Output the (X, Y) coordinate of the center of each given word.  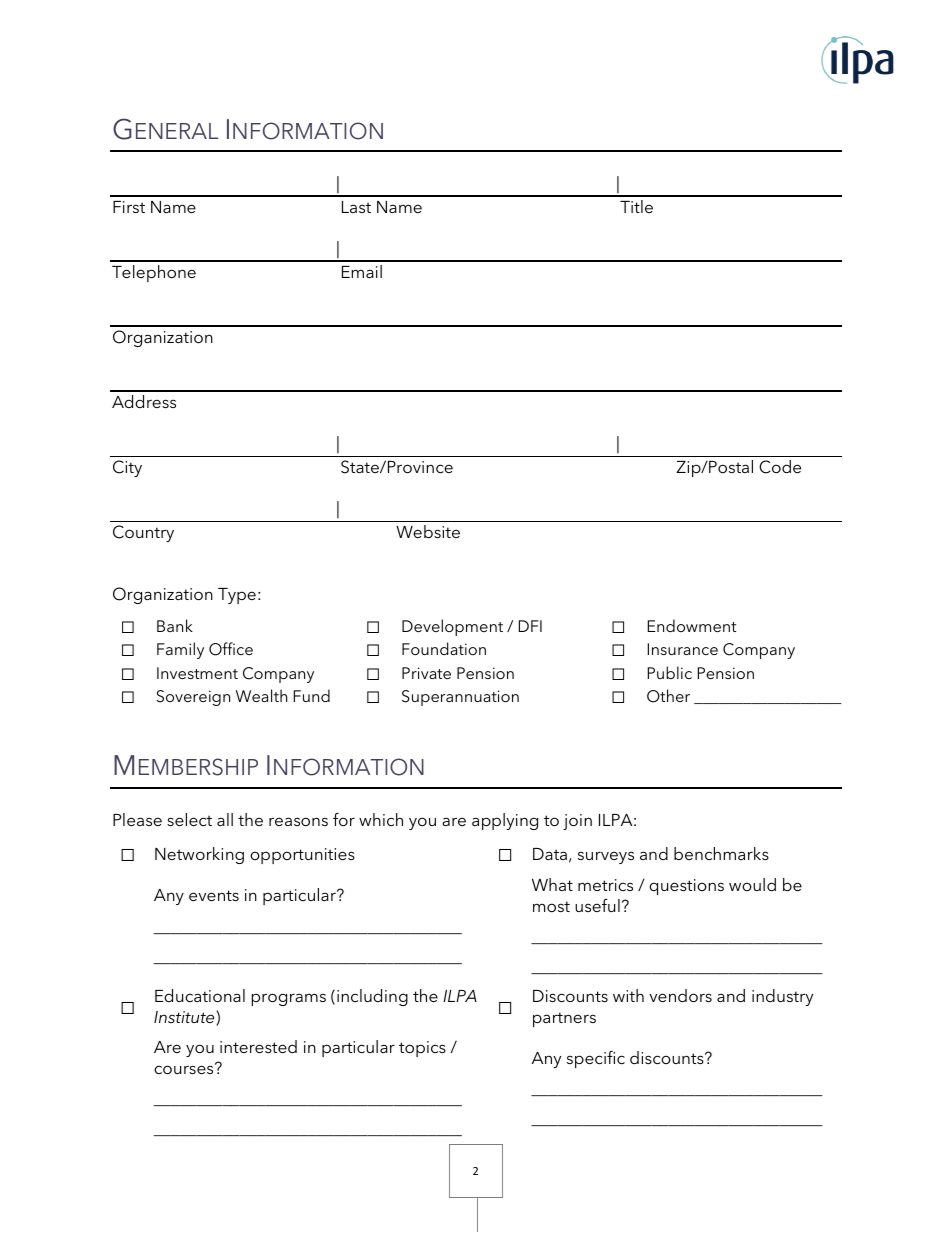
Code (780, 467)
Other (668, 696)
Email (362, 271)
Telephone (154, 273)
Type (237, 596)
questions (686, 887)
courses (185, 1069)
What (552, 884)
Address (144, 401)
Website (428, 531)
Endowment (692, 625)
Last (356, 207)
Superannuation (460, 698)
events (214, 895)
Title (636, 206)
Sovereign (193, 698)
